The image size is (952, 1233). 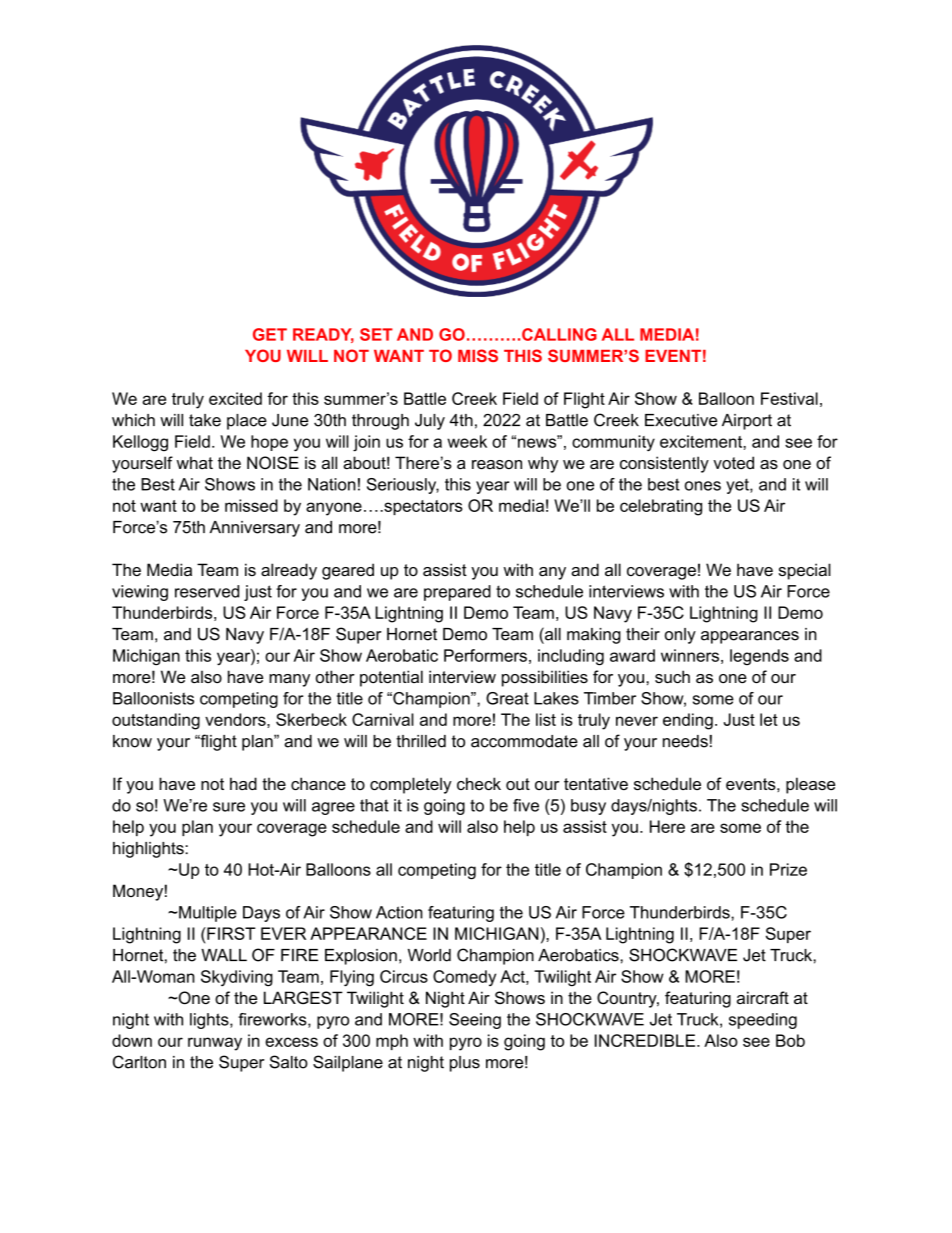 I want to click on runway, so click(x=215, y=1044).
